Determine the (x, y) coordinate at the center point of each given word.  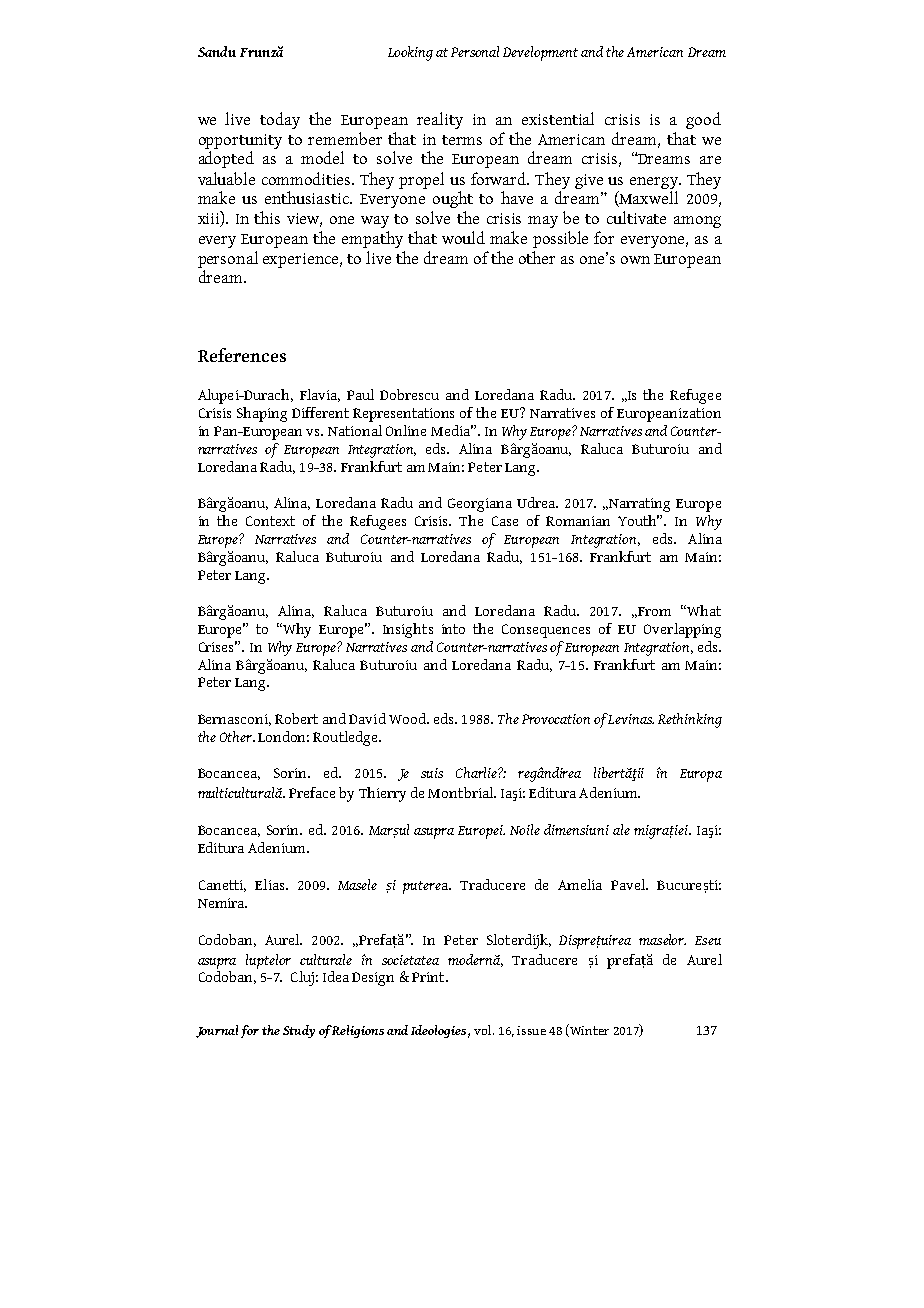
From (653, 612)
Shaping (262, 414)
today (280, 120)
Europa (701, 775)
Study (299, 1031)
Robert (296, 718)
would (463, 237)
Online (406, 430)
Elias (271, 884)
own (635, 260)
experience (302, 260)
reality (440, 120)
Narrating (638, 505)
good (703, 120)
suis (432, 773)
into (453, 629)
